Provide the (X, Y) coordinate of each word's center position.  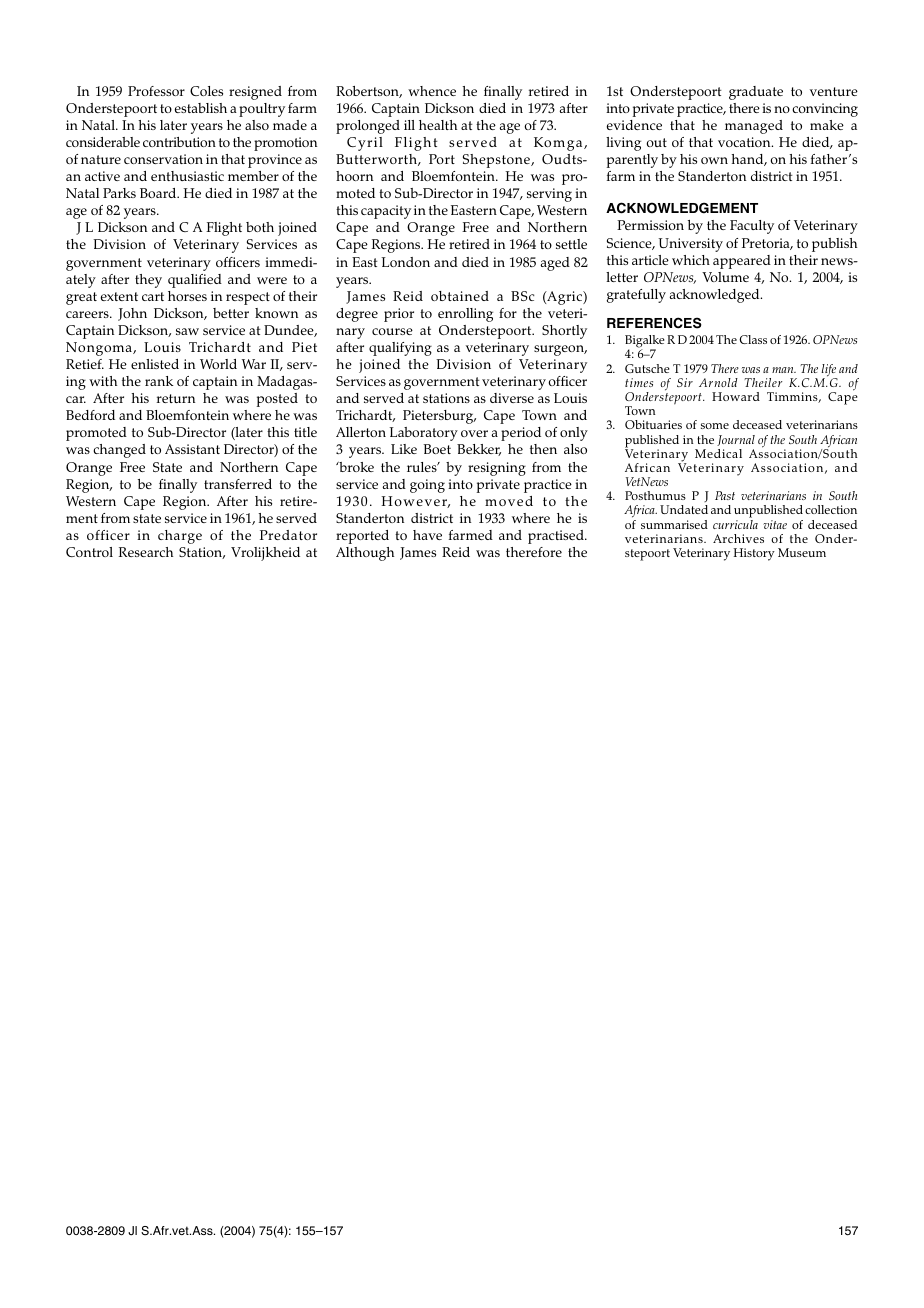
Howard (736, 396)
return (176, 398)
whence (432, 91)
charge (180, 537)
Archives (738, 538)
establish (201, 108)
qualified (195, 281)
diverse (512, 398)
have (427, 535)
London (405, 262)
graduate (756, 93)
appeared (742, 262)
